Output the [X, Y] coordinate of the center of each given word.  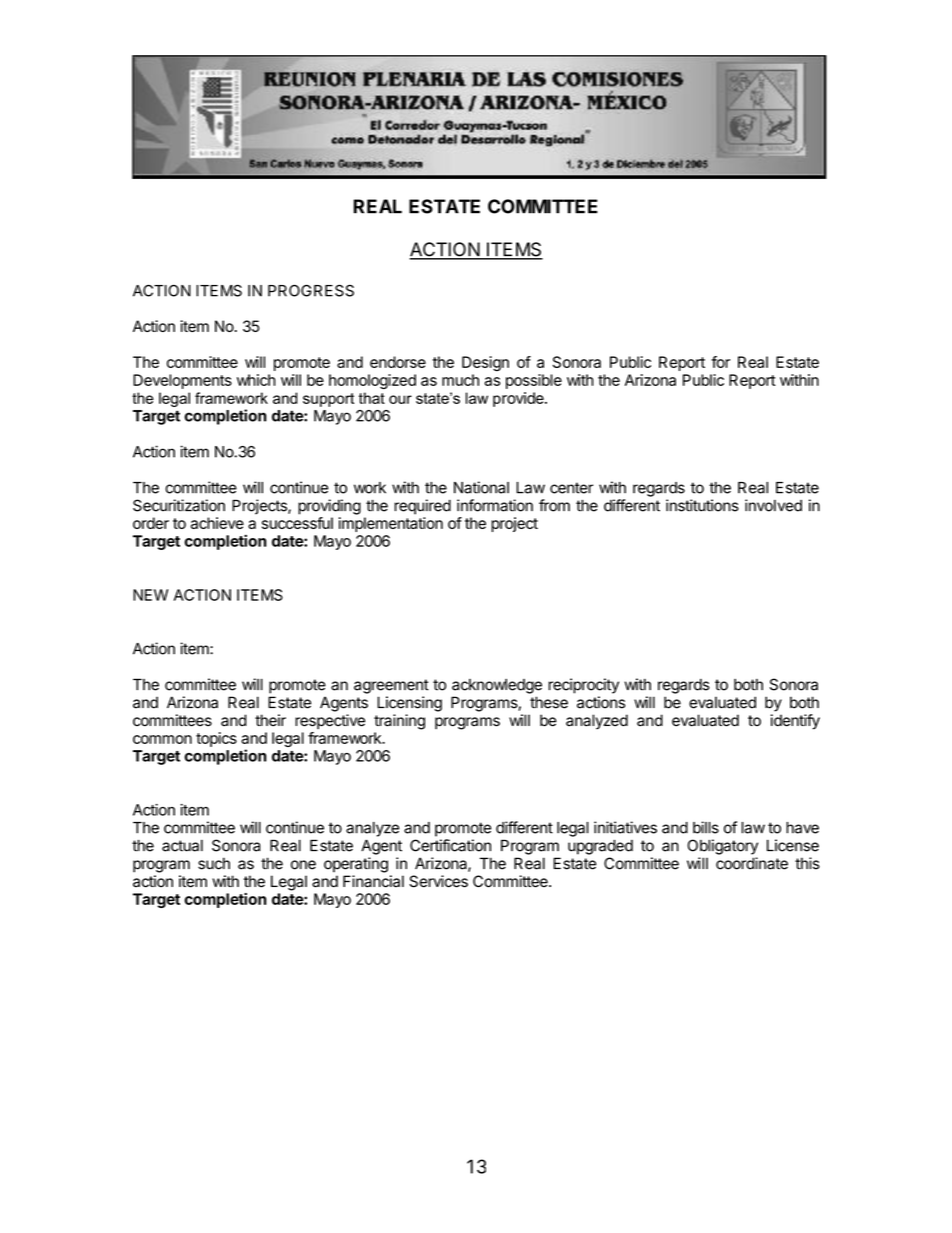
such [214, 863]
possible [534, 381]
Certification [450, 845]
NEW [150, 595]
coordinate [752, 863]
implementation [391, 524]
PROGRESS [311, 290]
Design [485, 363]
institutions [702, 505]
